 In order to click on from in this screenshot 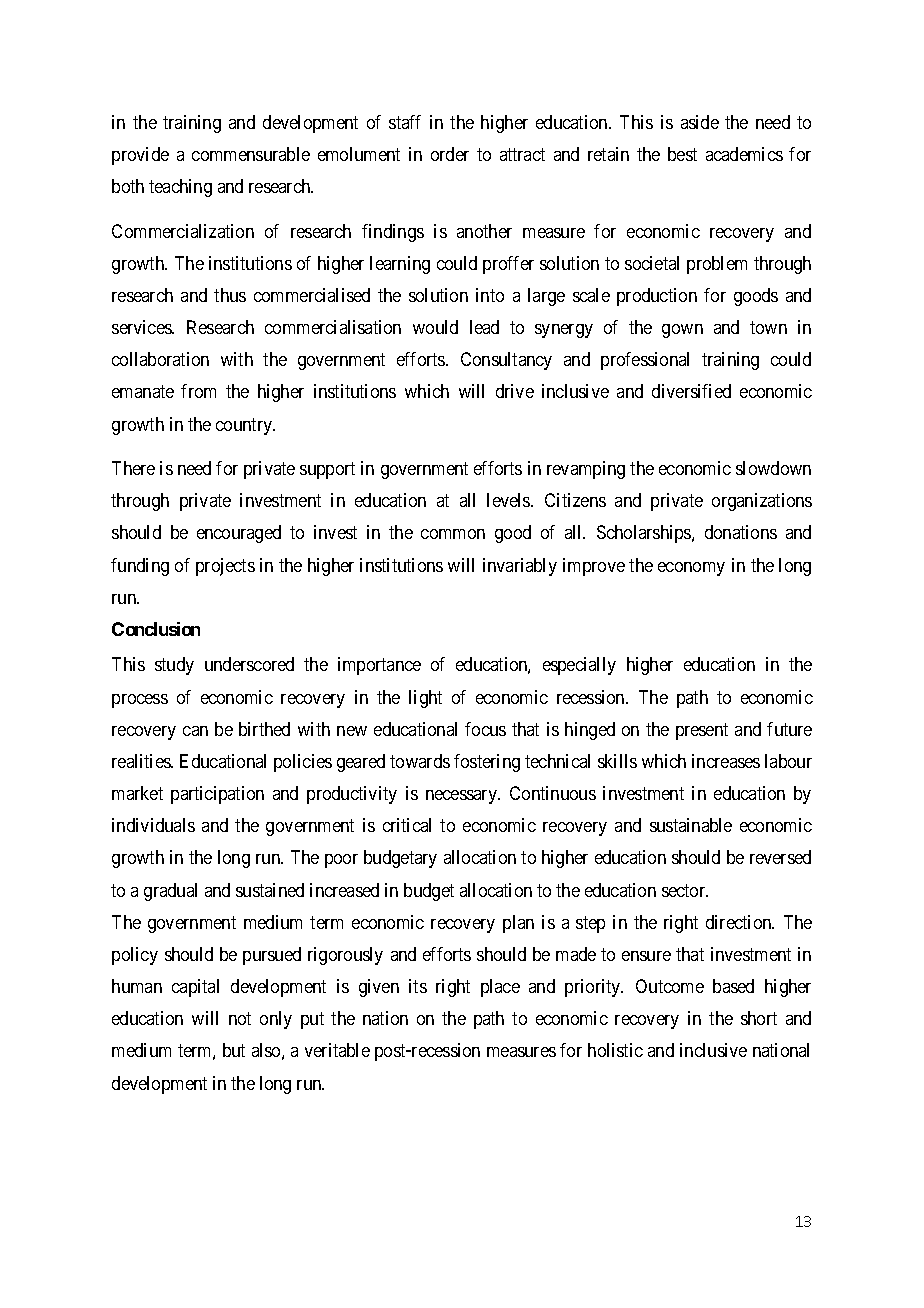, I will do `click(198, 391)`.
